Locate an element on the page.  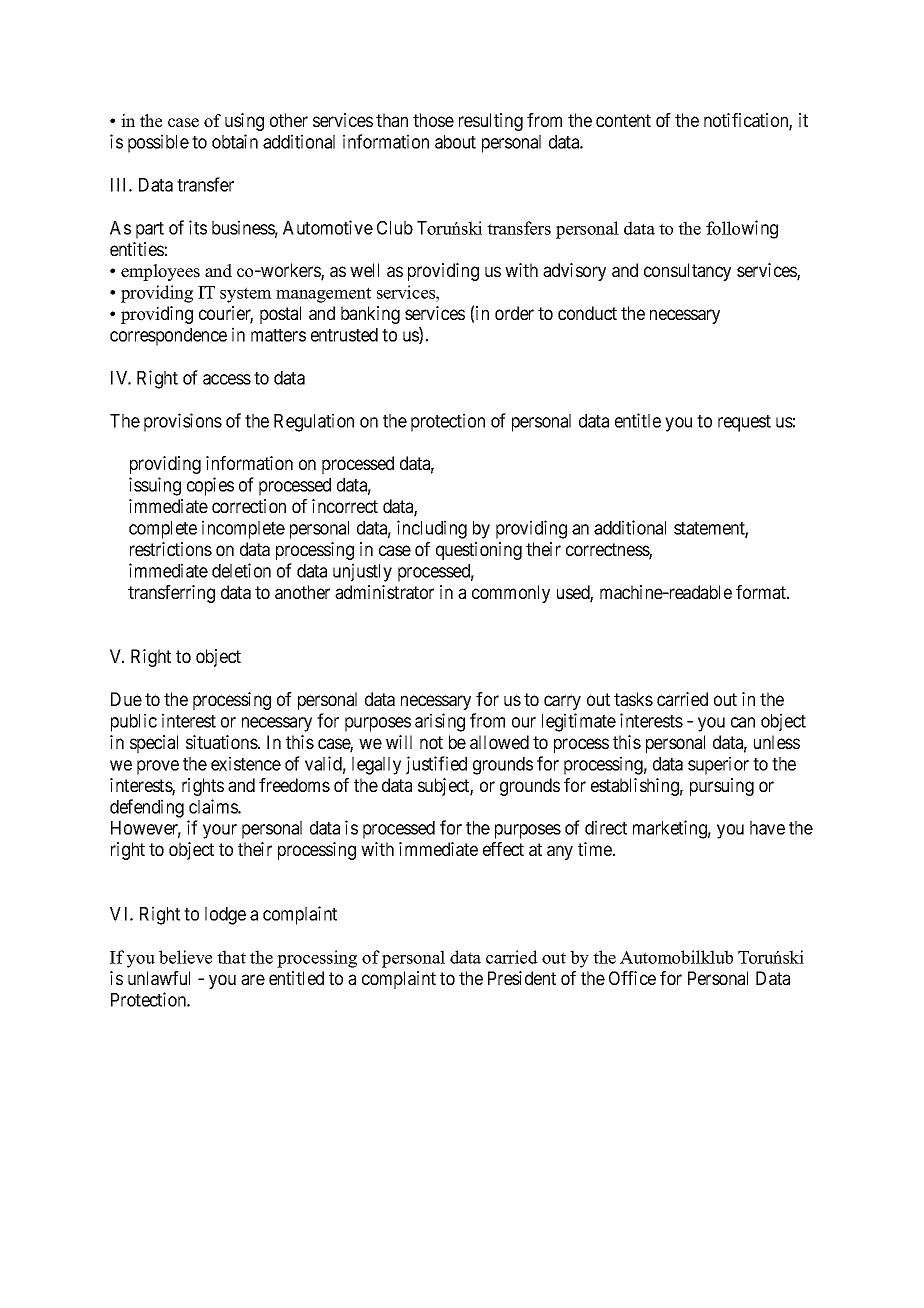
Office is located at coordinates (632, 978).
